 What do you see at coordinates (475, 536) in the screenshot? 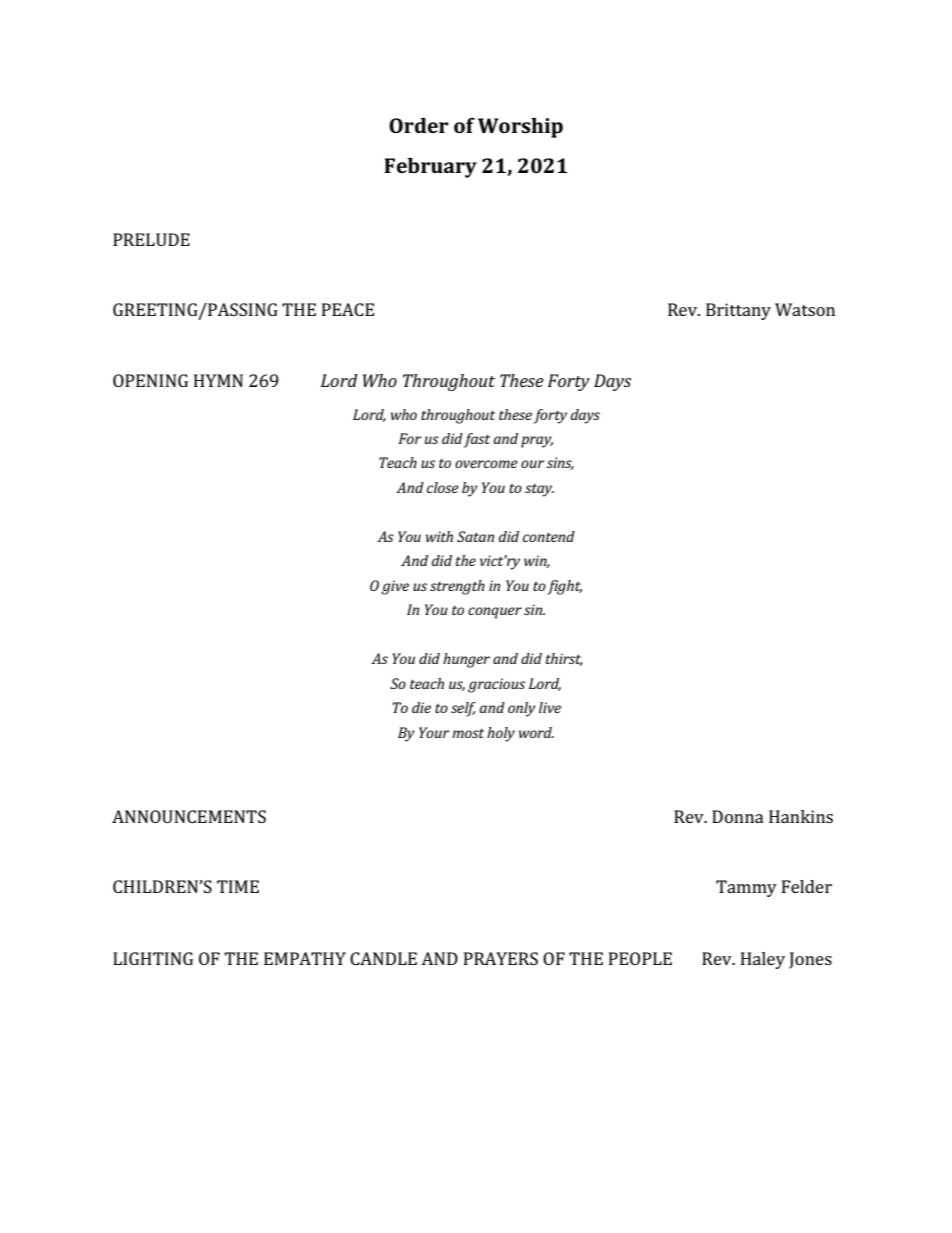
I see `Satan` at bounding box center [475, 536].
